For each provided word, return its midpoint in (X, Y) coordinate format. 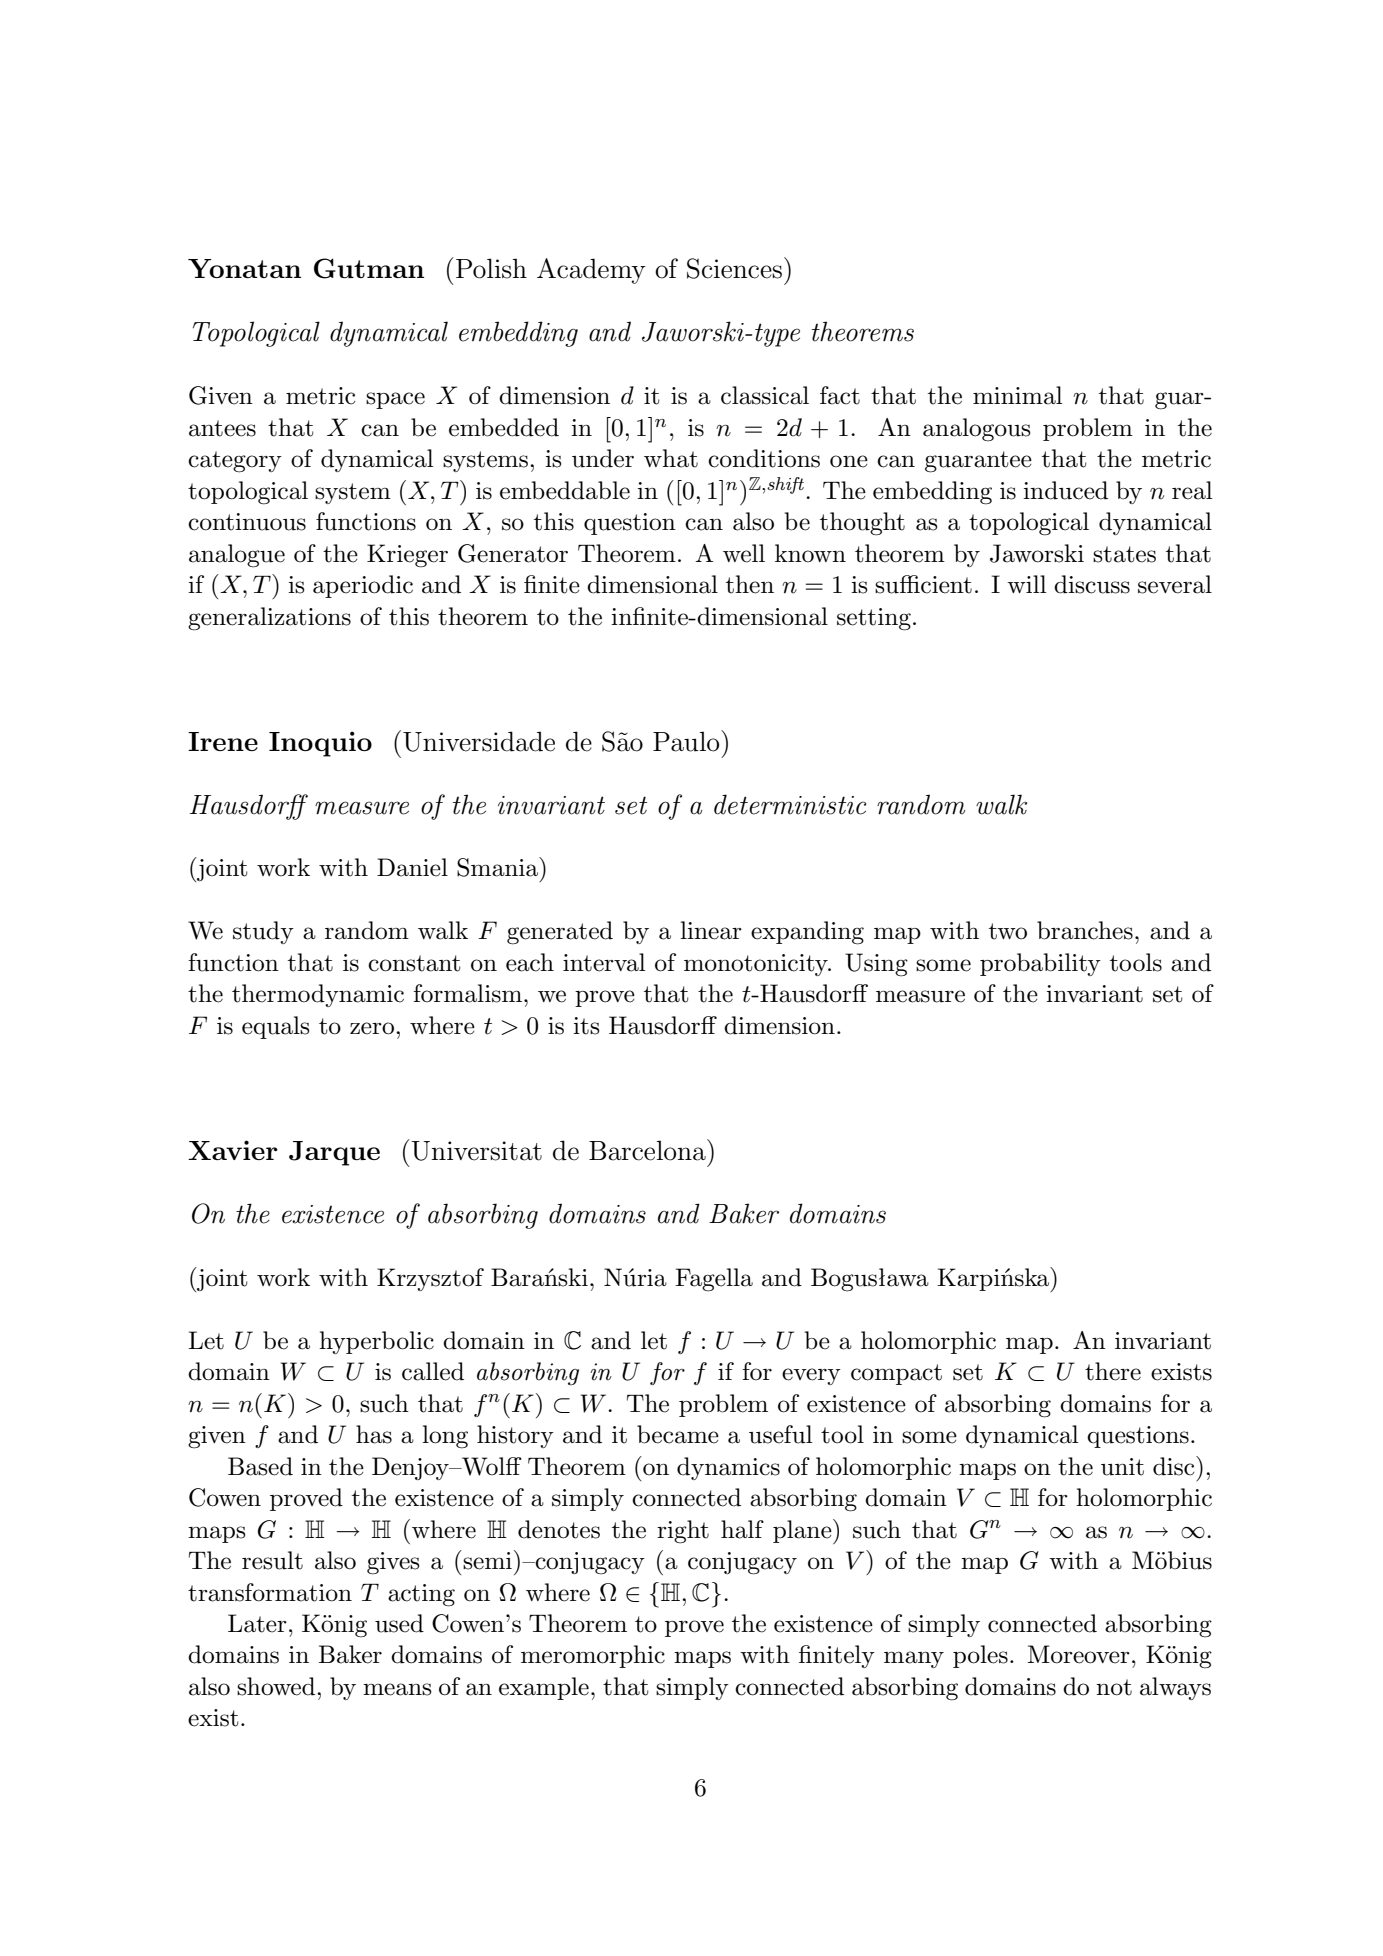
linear (711, 930)
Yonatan (244, 268)
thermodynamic (318, 995)
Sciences (734, 268)
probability (1040, 964)
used (399, 1623)
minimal (1017, 395)
